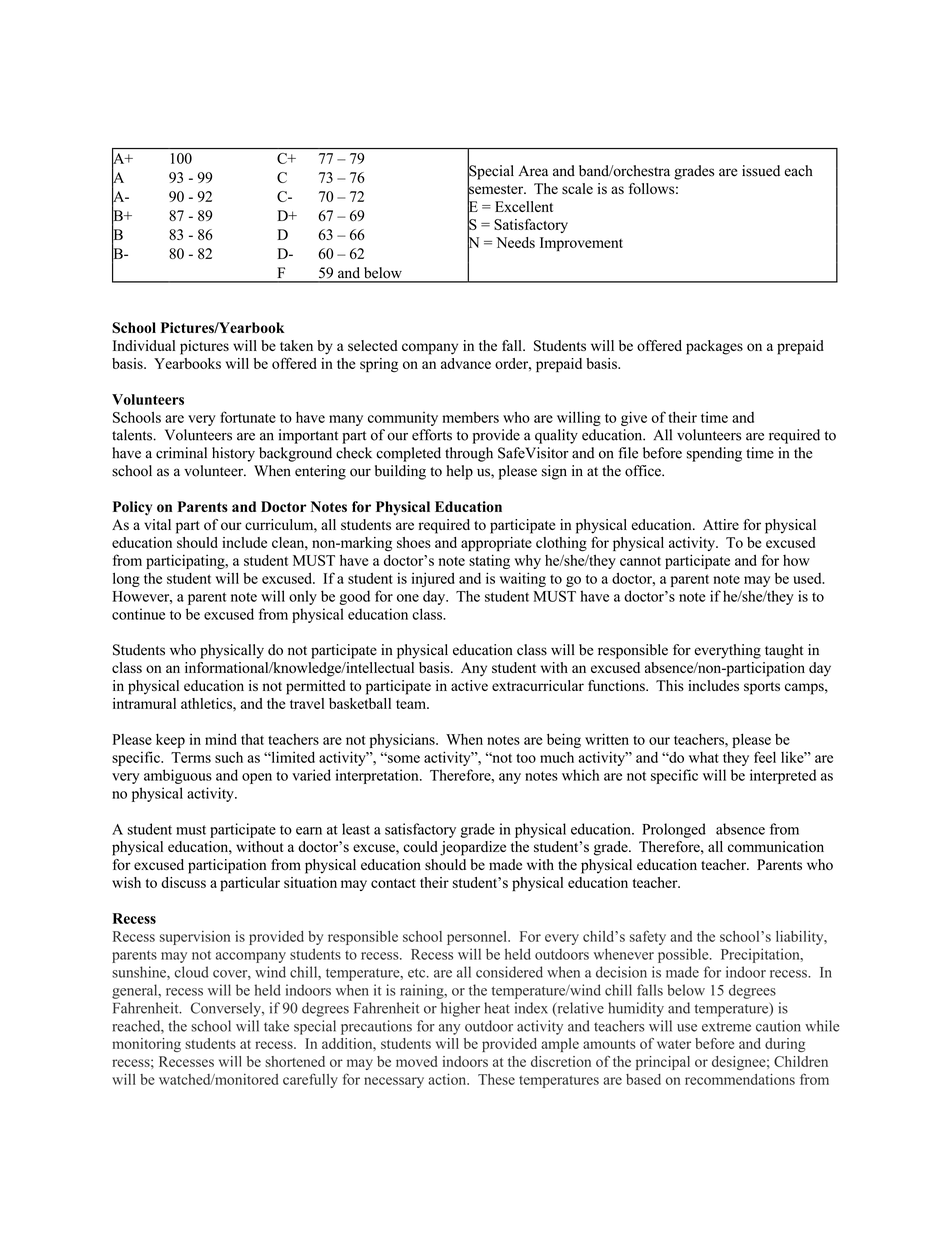 The image size is (952, 1233). I want to click on advance, so click(466, 363).
